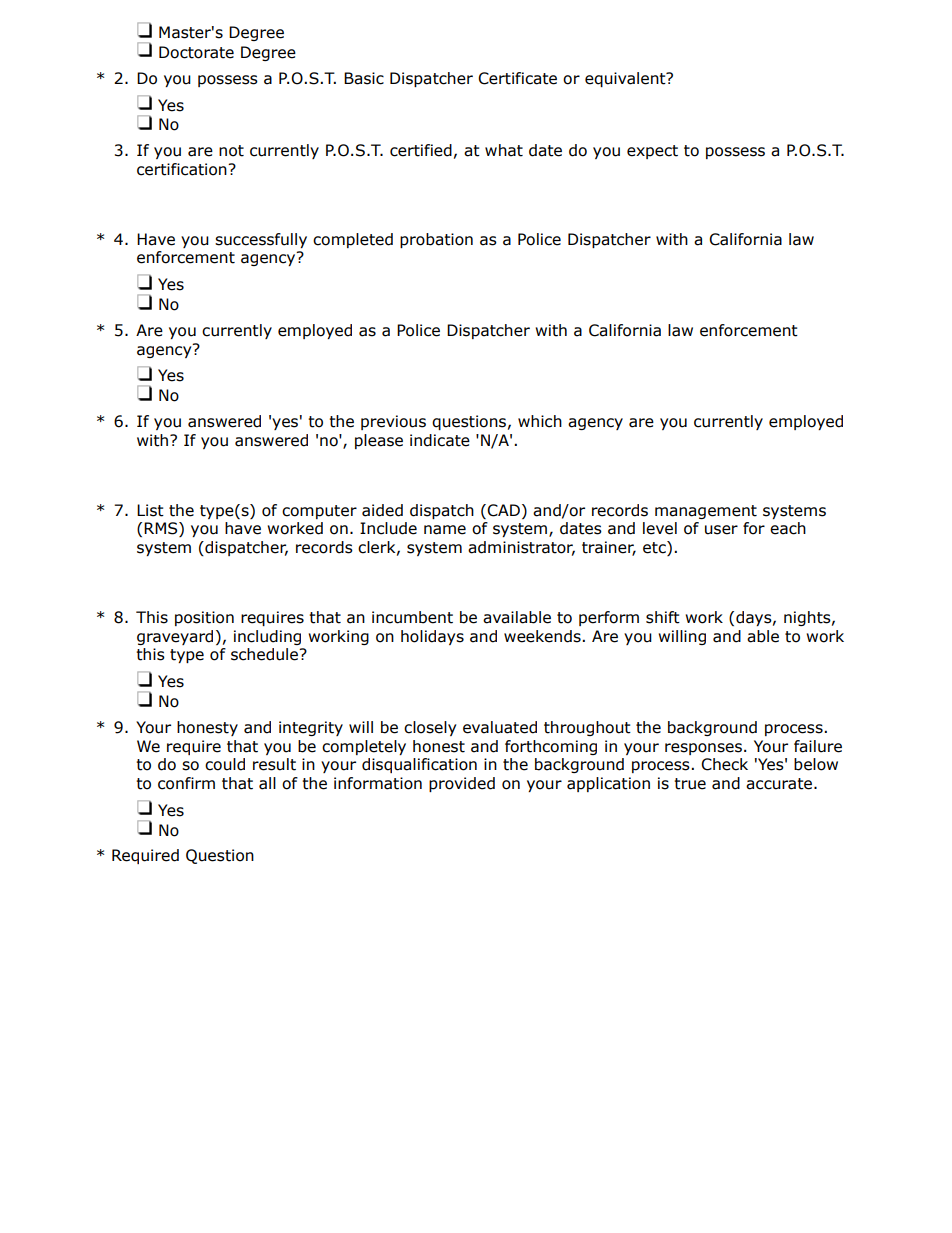  What do you see at coordinates (436, 240) in the image?
I see `probation` at bounding box center [436, 240].
